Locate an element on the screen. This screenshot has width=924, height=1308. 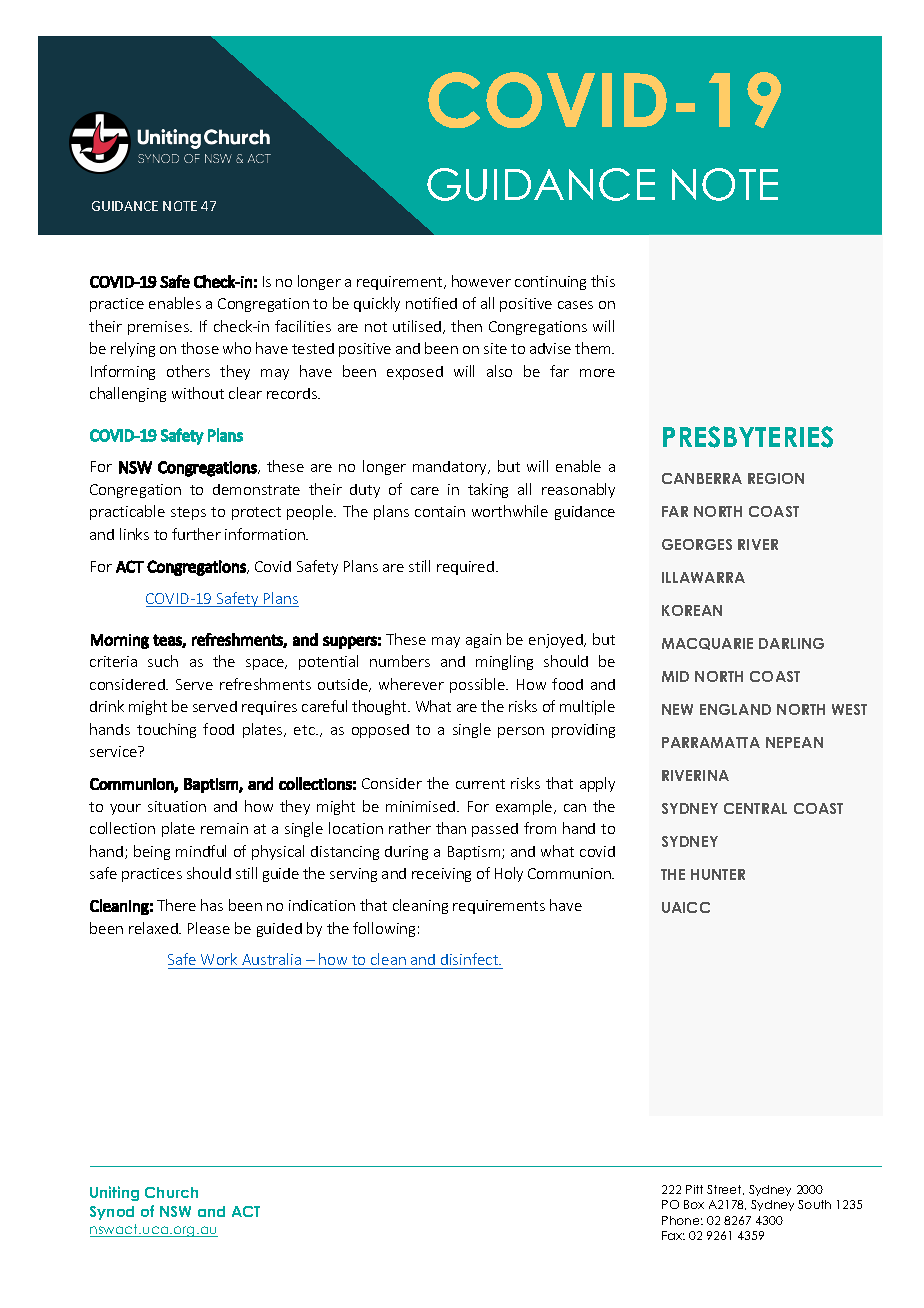
this is located at coordinates (603, 281).
